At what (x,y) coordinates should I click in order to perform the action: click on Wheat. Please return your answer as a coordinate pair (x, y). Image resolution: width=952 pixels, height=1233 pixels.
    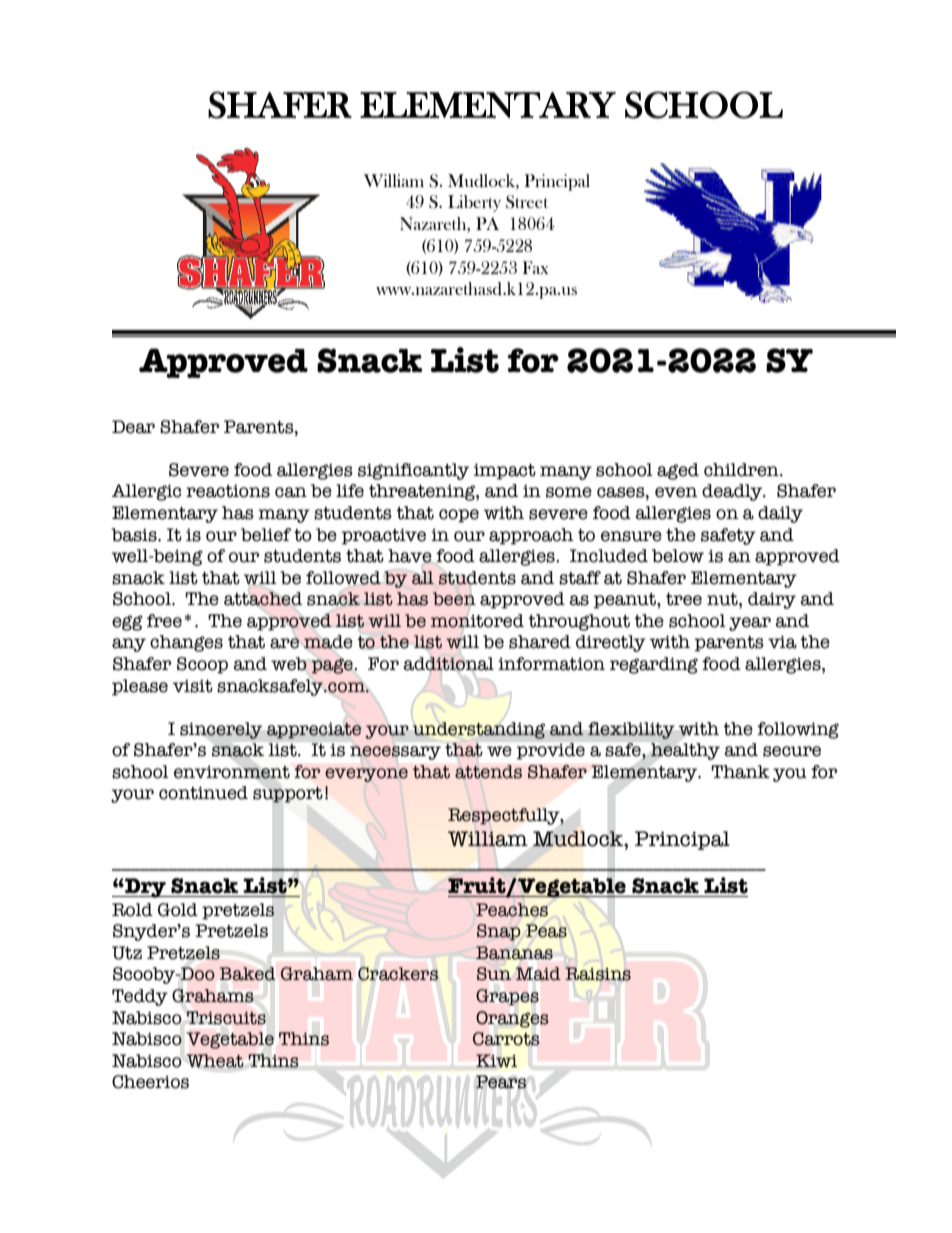
    Looking at the image, I should click on (215, 1061).
